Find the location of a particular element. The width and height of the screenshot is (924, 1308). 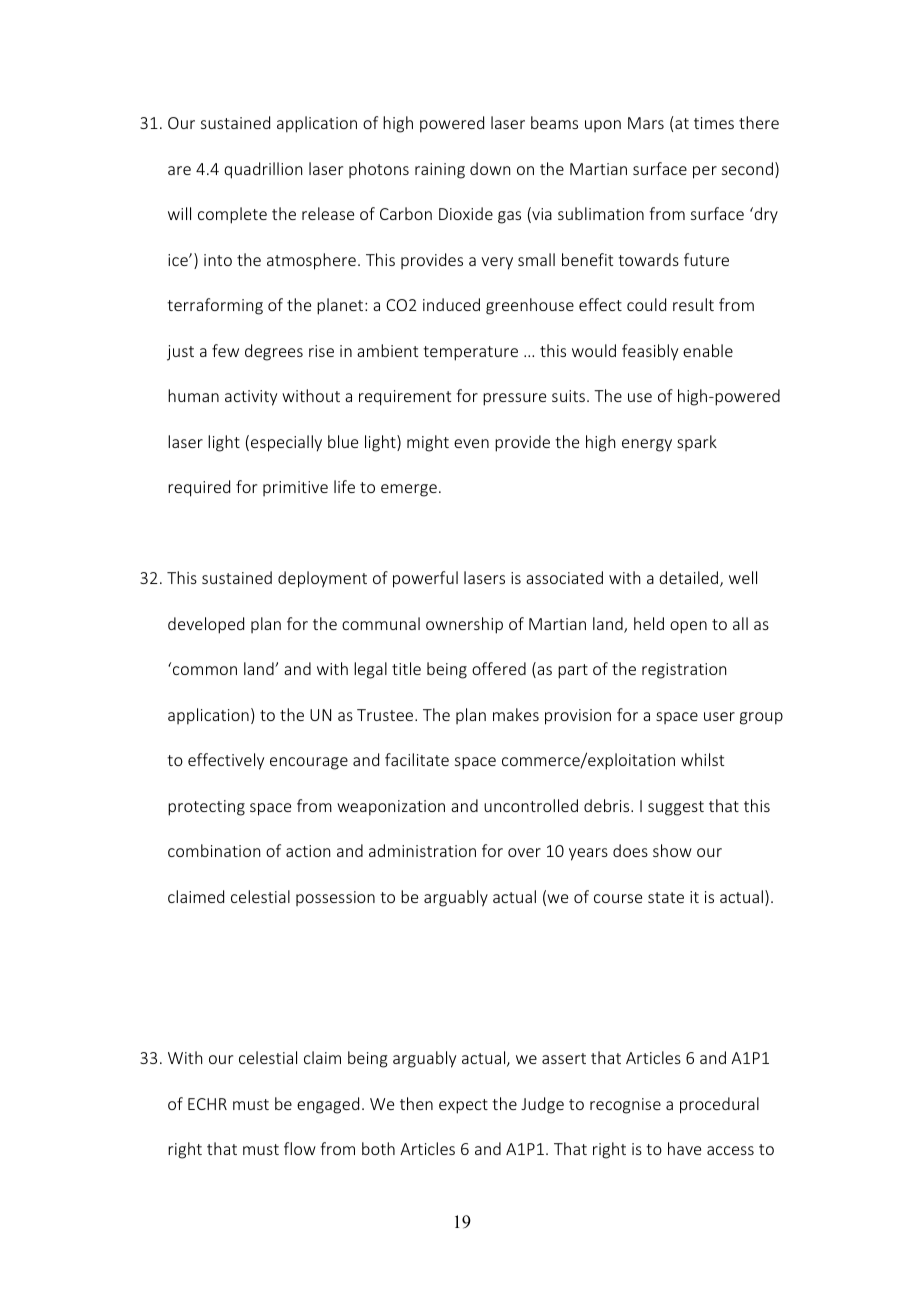

ownership is located at coordinates (464, 625).
